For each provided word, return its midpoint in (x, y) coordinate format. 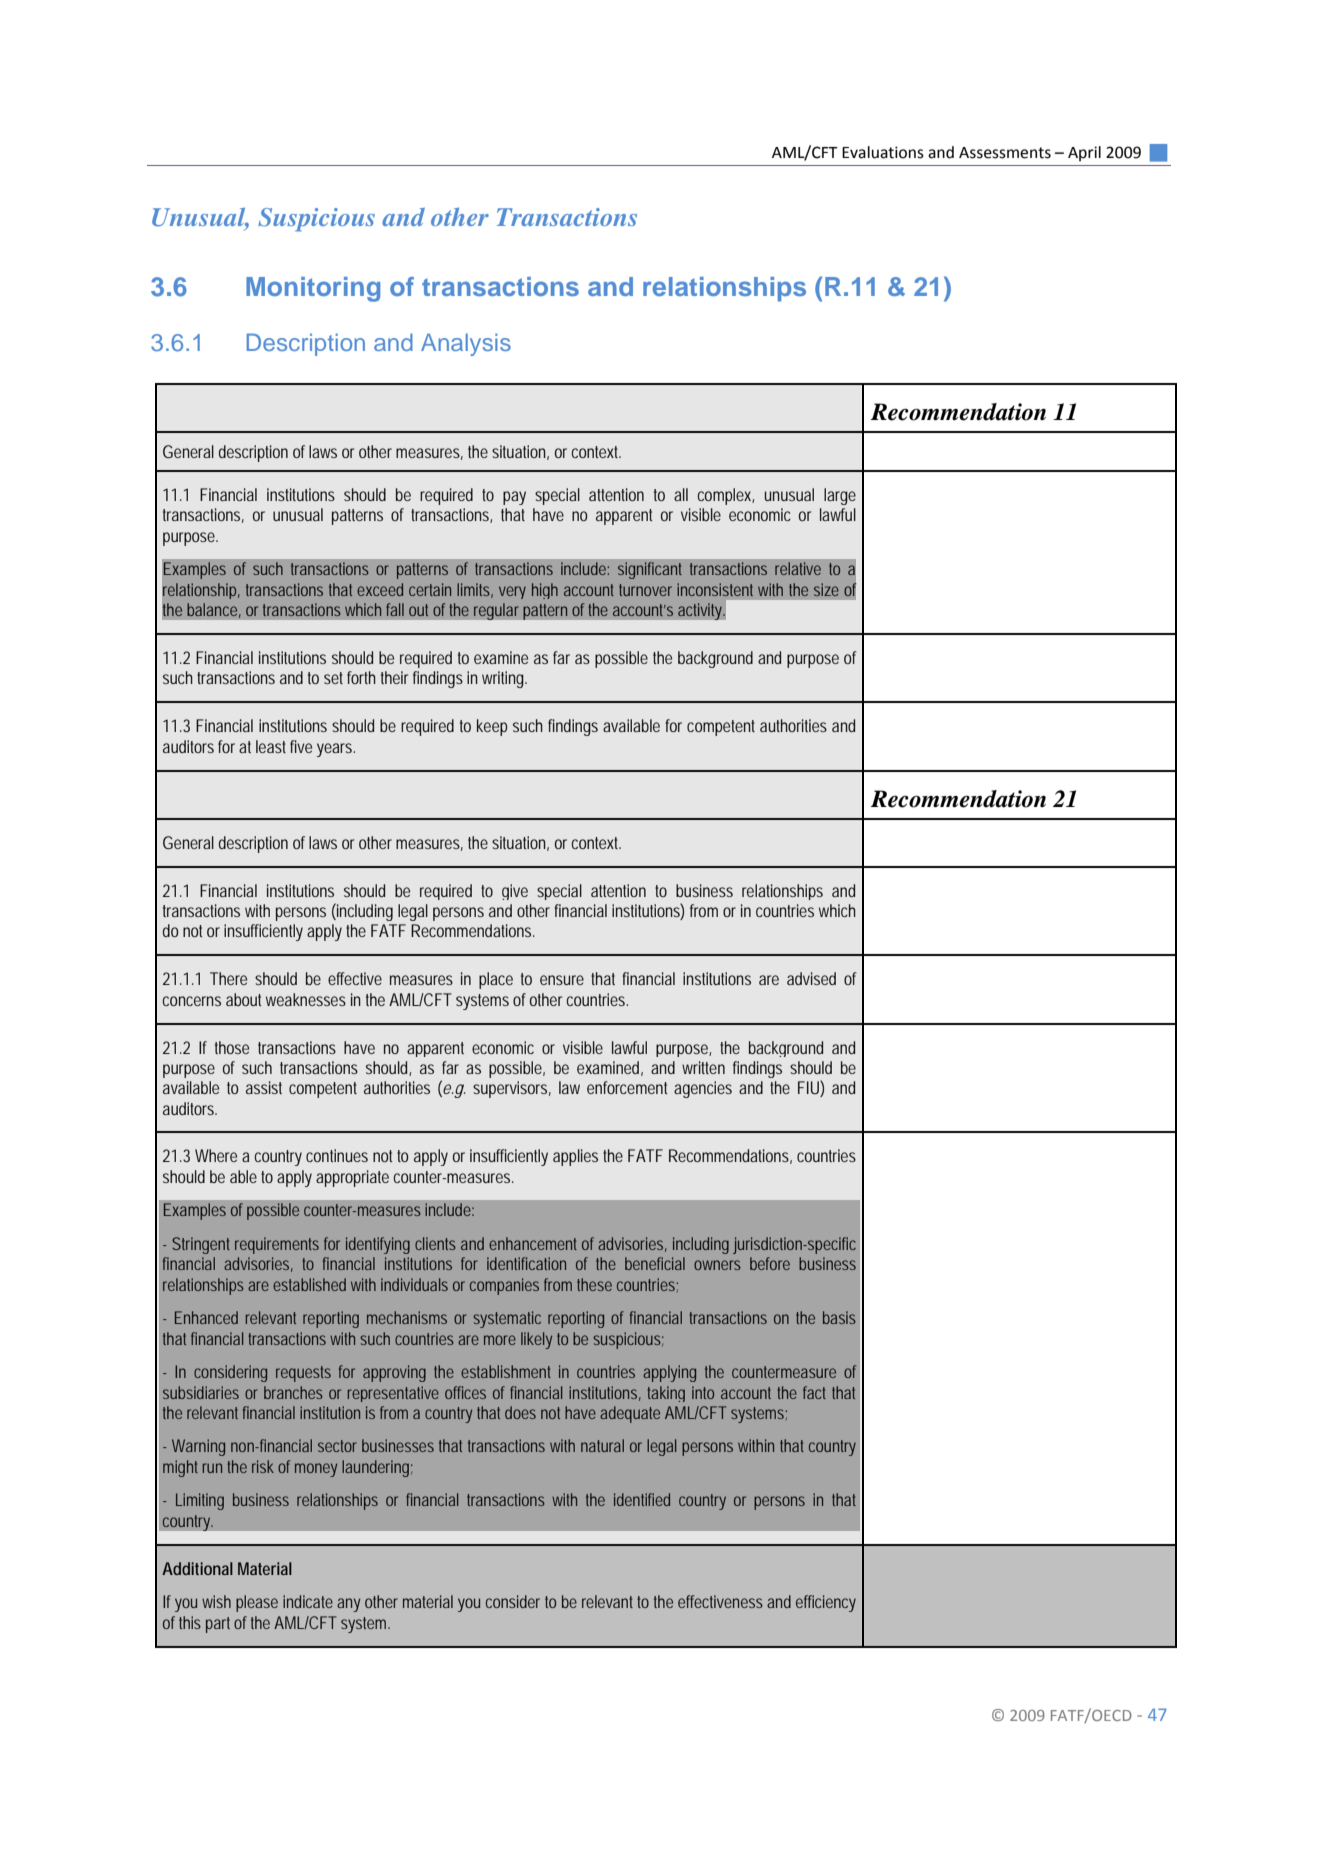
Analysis (466, 344)
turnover (645, 590)
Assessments (1005, 153)
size (826, 589)
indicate (308, 1601)
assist (264, 1087)
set (333, 678)
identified (642, 1499)
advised (811, 978)
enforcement (627, 1087)
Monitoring (313, 289)
